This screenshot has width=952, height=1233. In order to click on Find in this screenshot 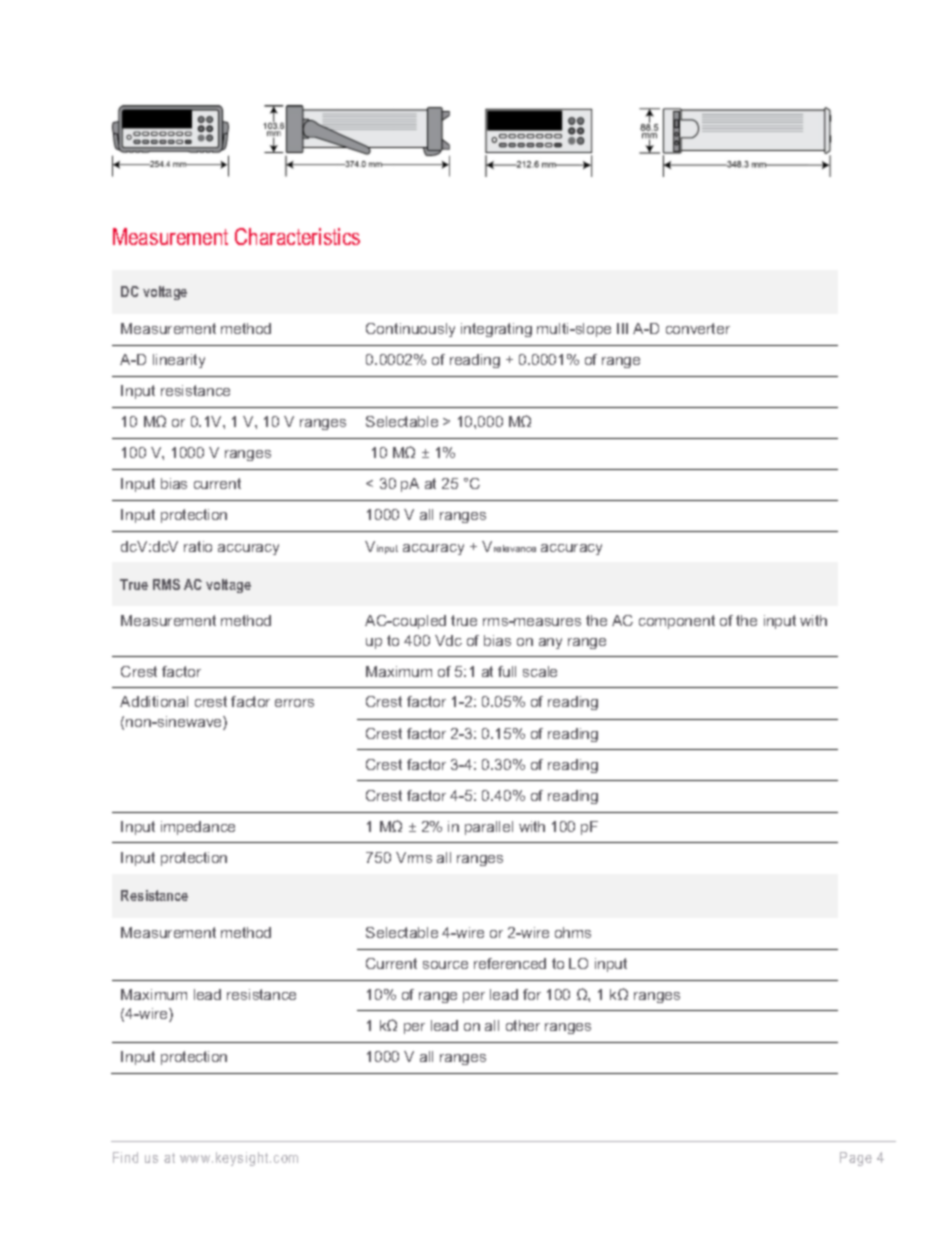, I will do `click(125, 1157)`.
